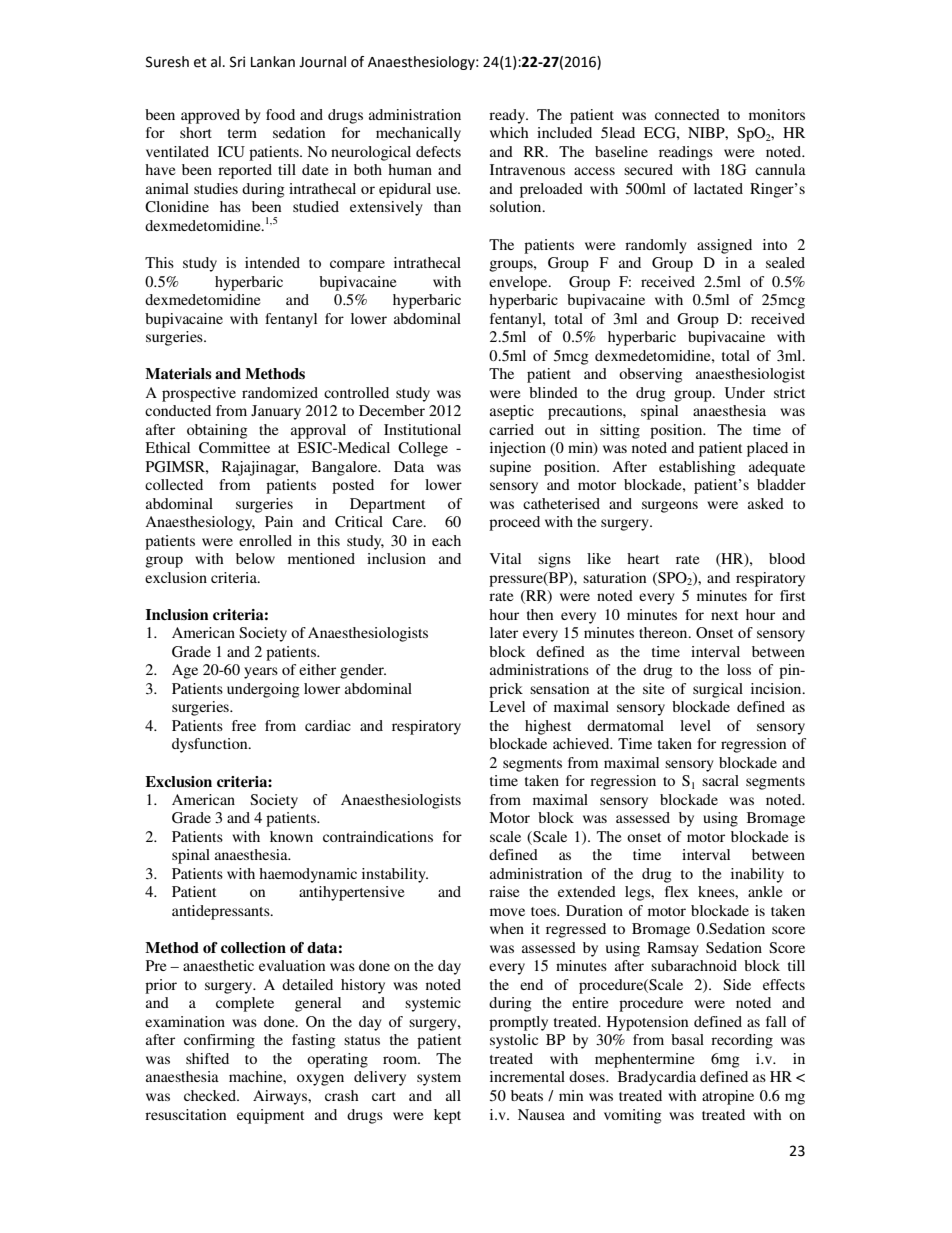 This page has height=1233, width=952. Describe the element at coordinates (272, 262) in the page. I see `intended` at that location.
